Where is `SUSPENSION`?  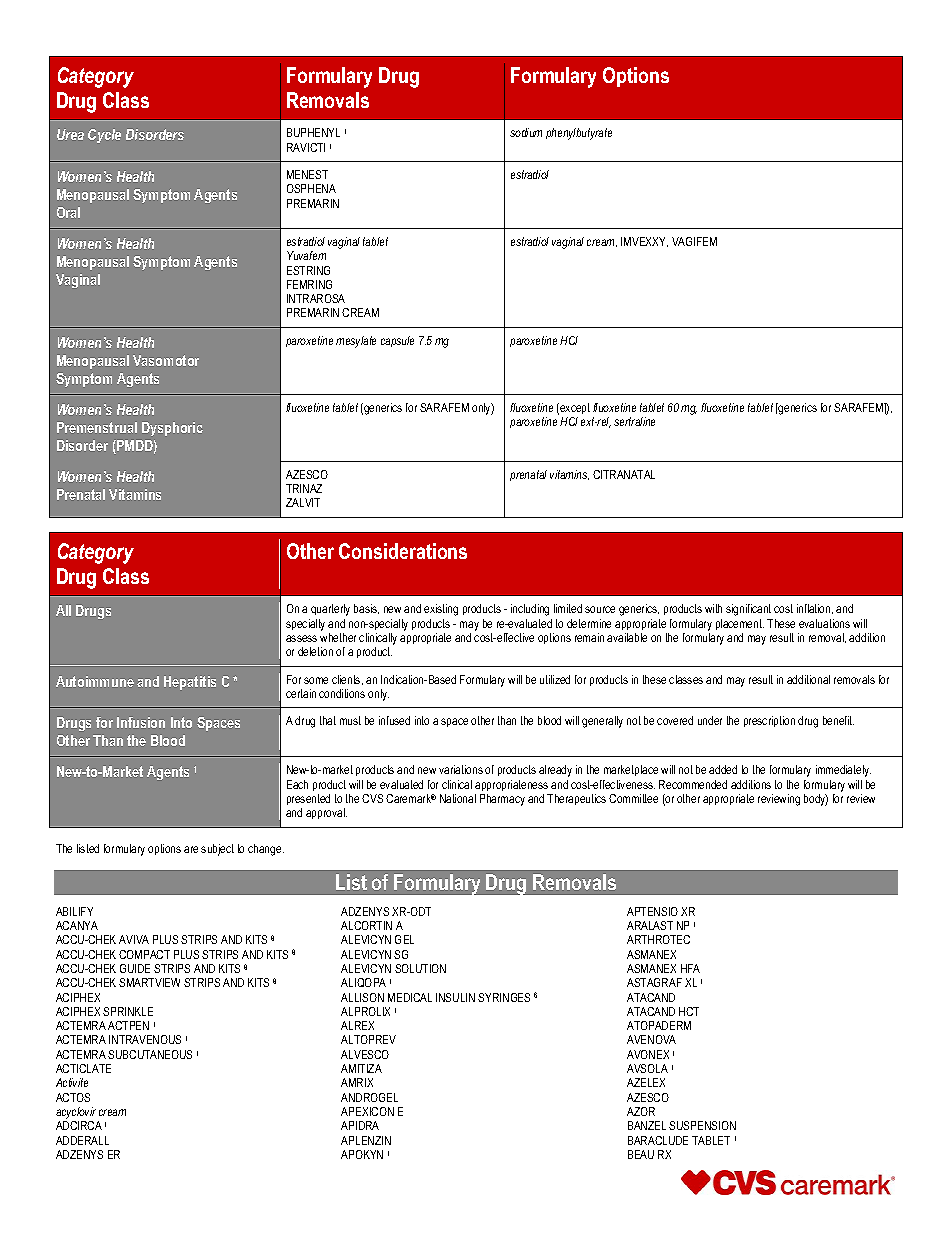 SUSPENSION is located at coordinates (702, 1125).
